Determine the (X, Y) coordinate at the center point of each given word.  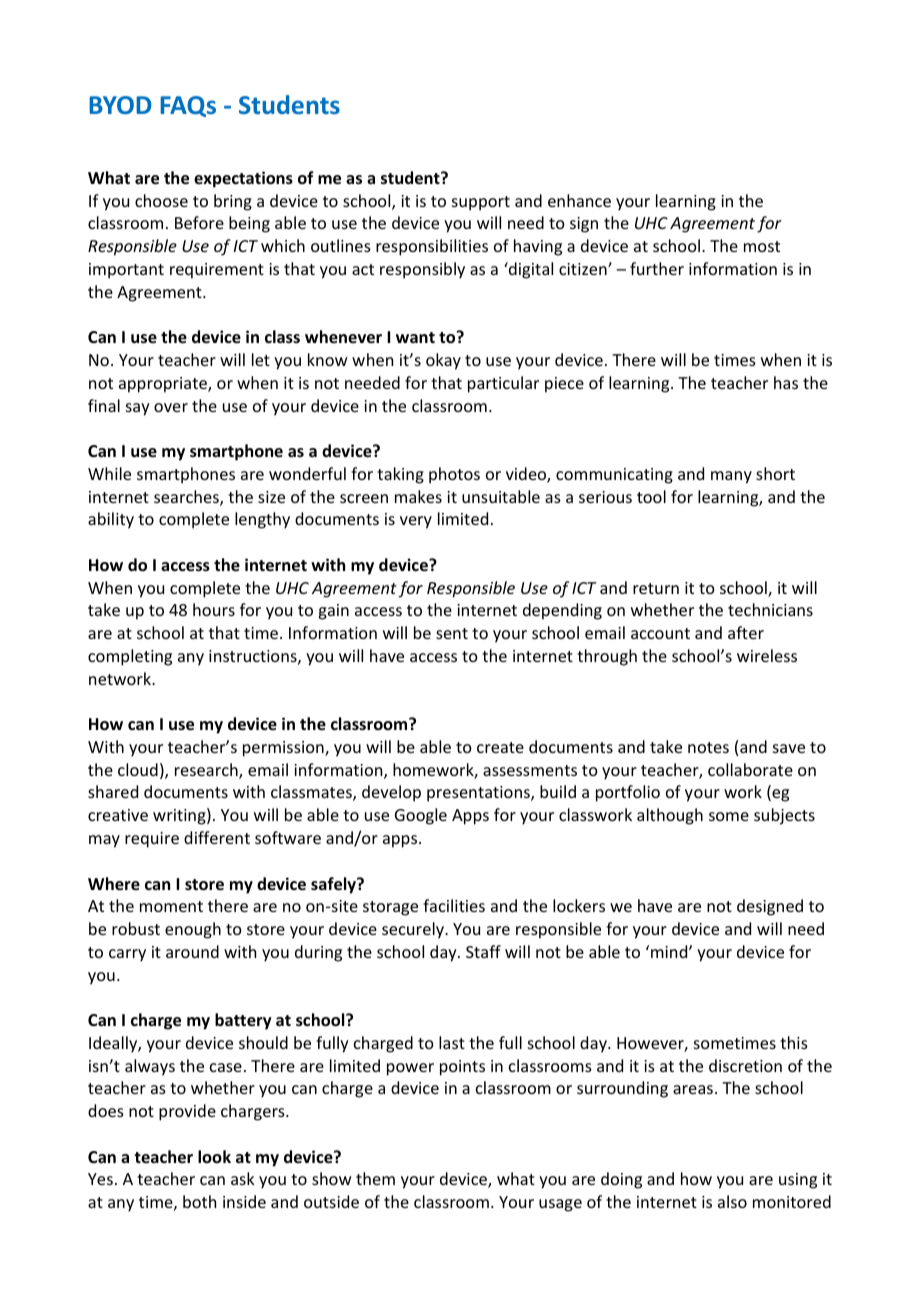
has (786, 382)
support (481, 203)
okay (443, 361)
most (762, 246)
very (416, 522)
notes (708, 747)
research (207, 771)
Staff (483, 951)
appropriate (164, 385)
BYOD (120, 105)
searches (187, 498)
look (214, 1156)
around (192, 951)
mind (670, 951)
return (656, 588)
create (500, 747)
